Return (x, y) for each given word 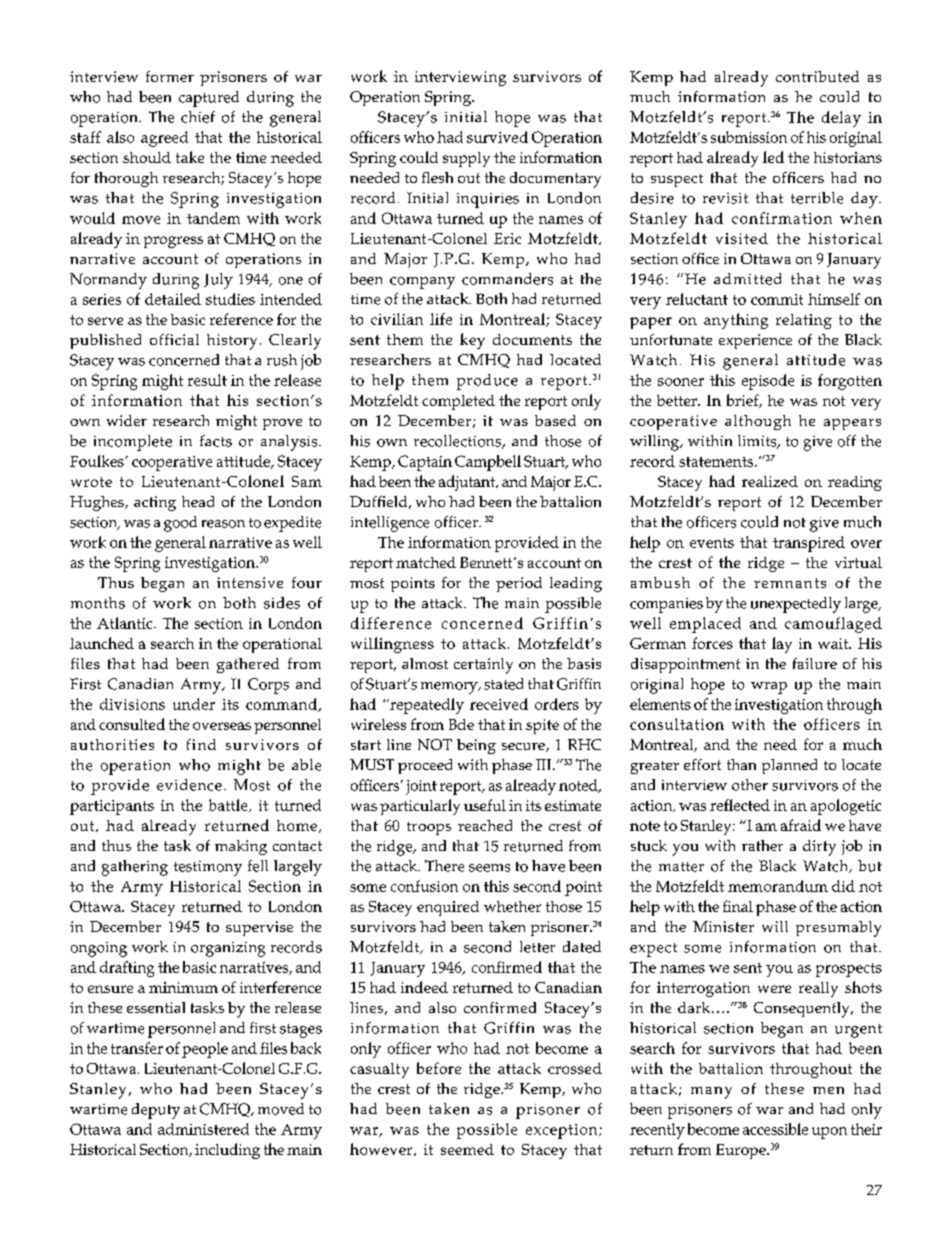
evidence (189, 785)
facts (216, 441)
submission (749, 137)
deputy (156, 1111)
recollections (459, 442)
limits (758, 442)
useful (485, 805)
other (750, 785)
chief (198, 117)
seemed (467, 1149)
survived (497, 137)
